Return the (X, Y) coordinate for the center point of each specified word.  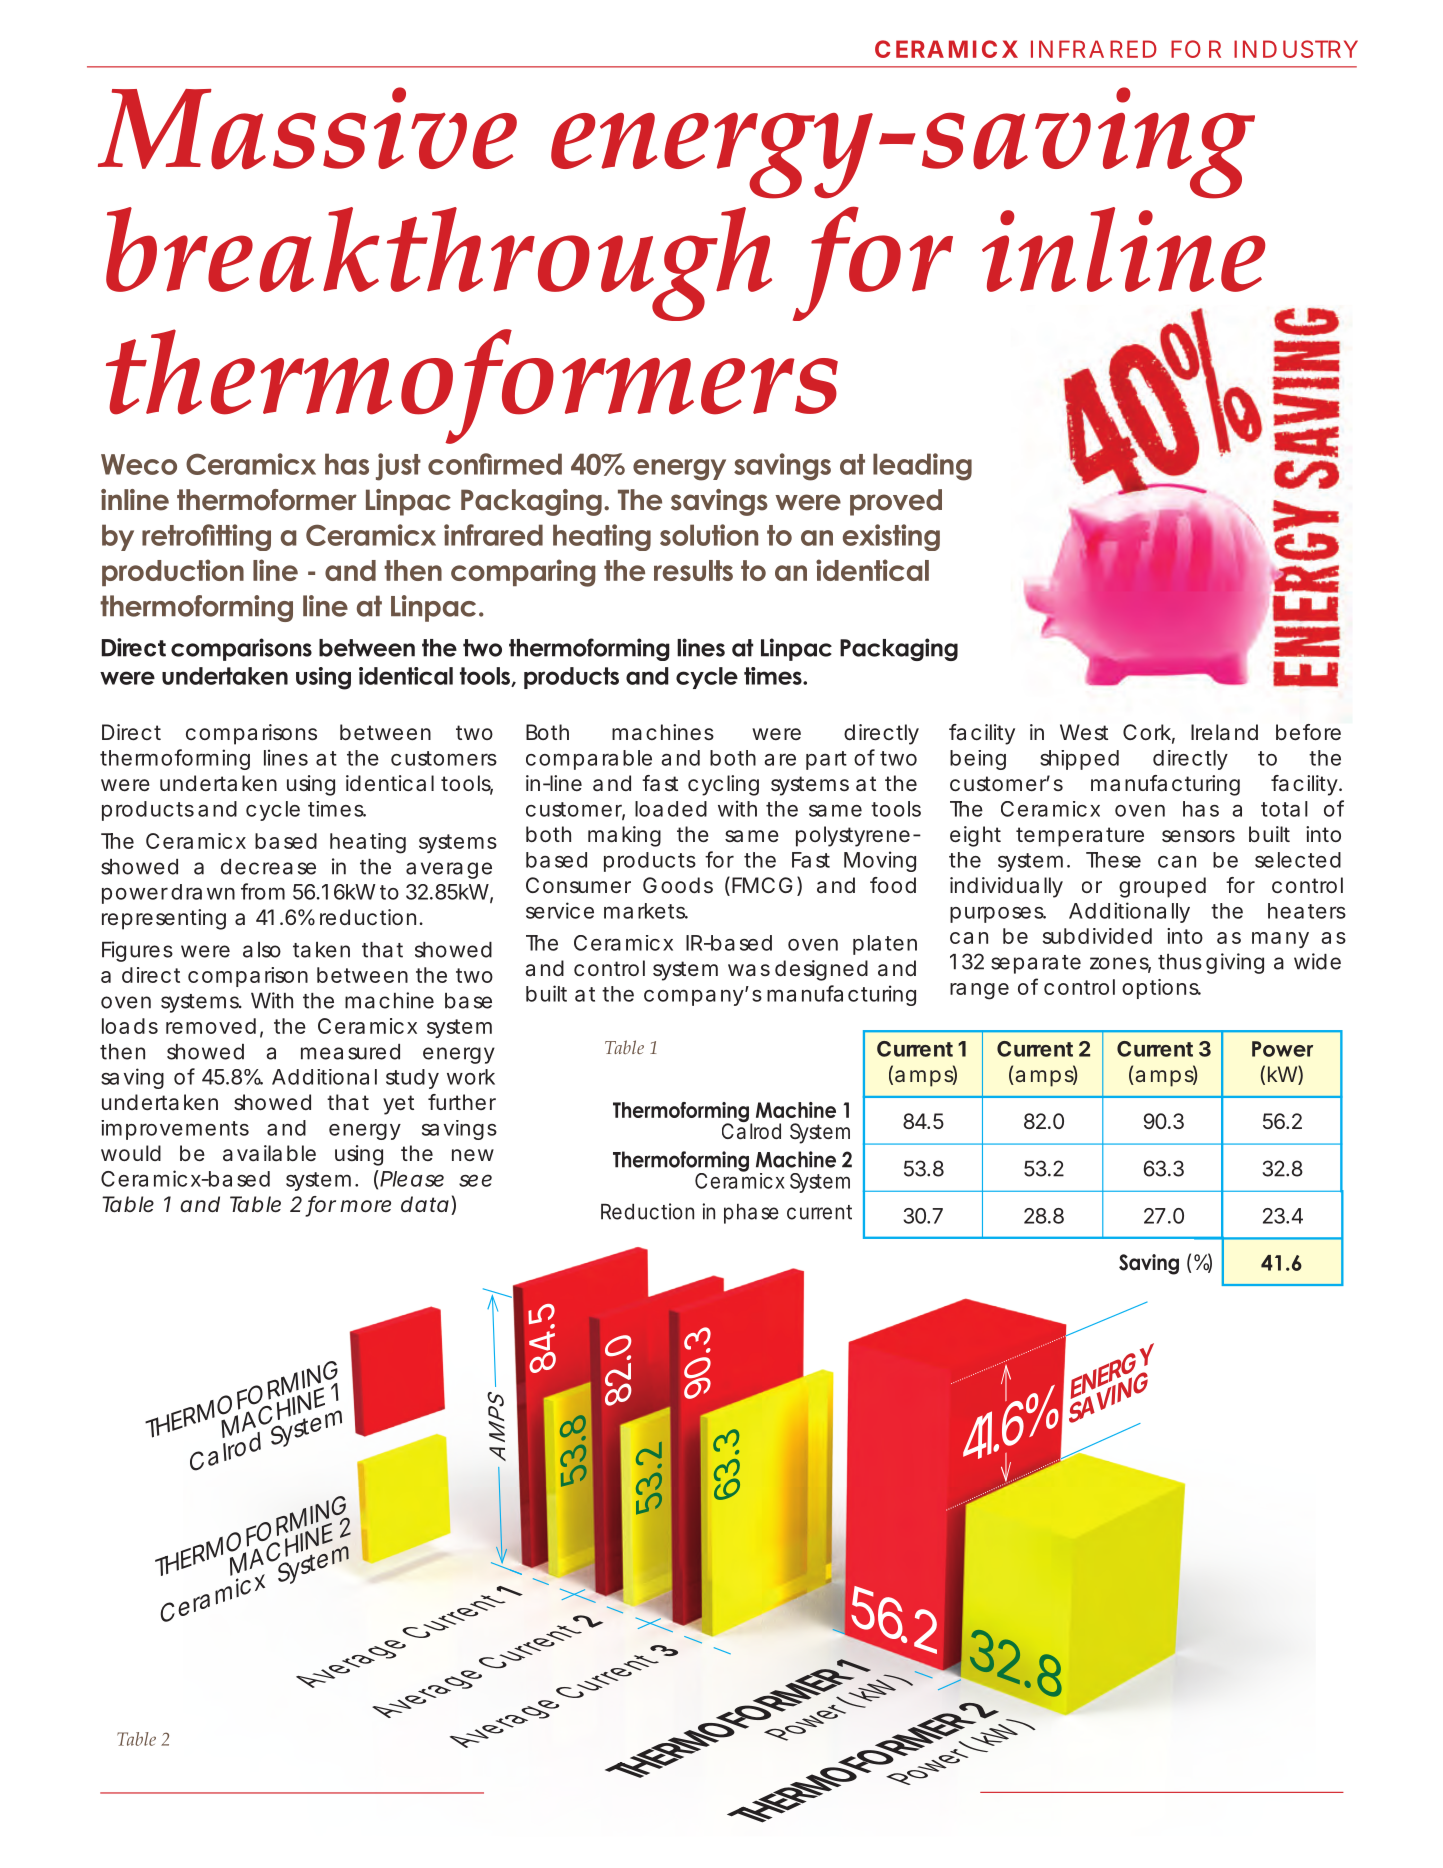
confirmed (495, 464)
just (398, 467)
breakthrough (439, 264)
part (826, 760)
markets (646, 911)
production (173, 572)
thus (1180, 962)
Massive (307, 128)
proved (896, 502)
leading (922, 467)
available (269, 1153)
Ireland (1224, 732)
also (262, 950)
